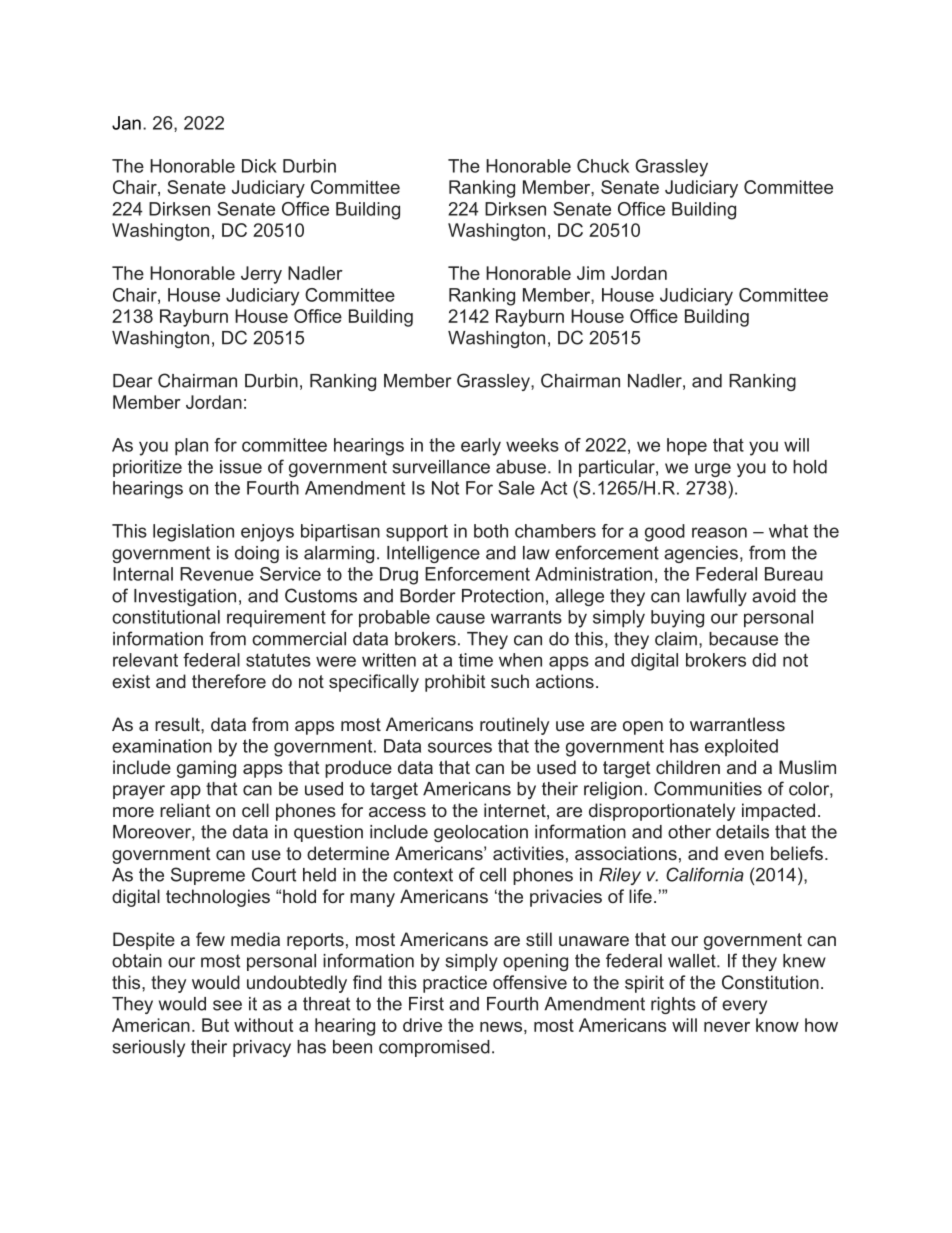 Image resolution: width=952 pixels, height=1233 pixels. What do you see at coordinates (503, 596) in the document?
I see `Protection` at bounding box center [503, 596].
